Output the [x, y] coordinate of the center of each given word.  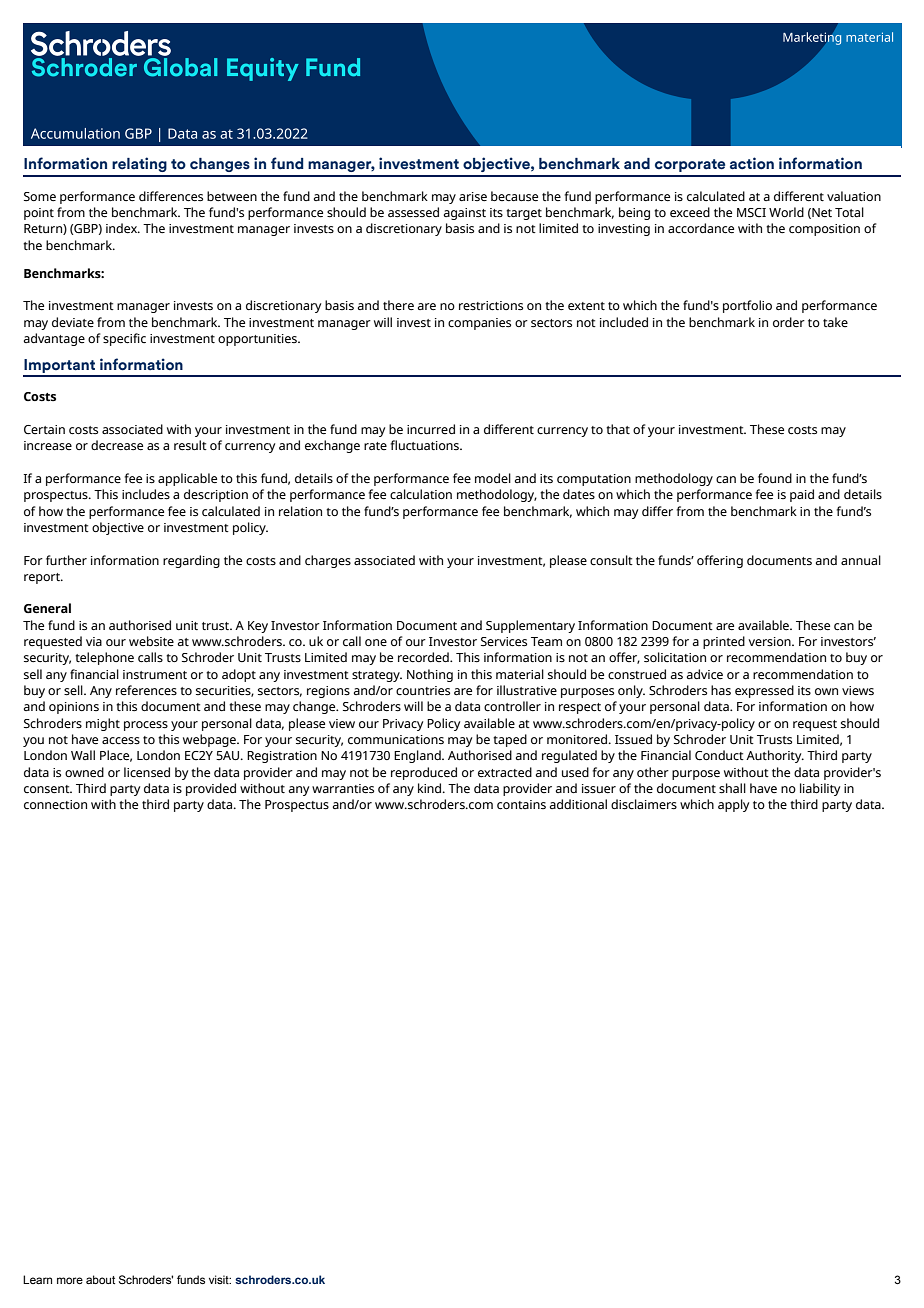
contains [521, 804]
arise [473, 196]
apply [733, 805]
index [123, 228]
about [100, 1279]
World [786, 212]
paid [802, 495]
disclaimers [644, 804]
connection [55, 804]
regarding [191, 561]
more [70, 1280]
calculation [421, 494]
